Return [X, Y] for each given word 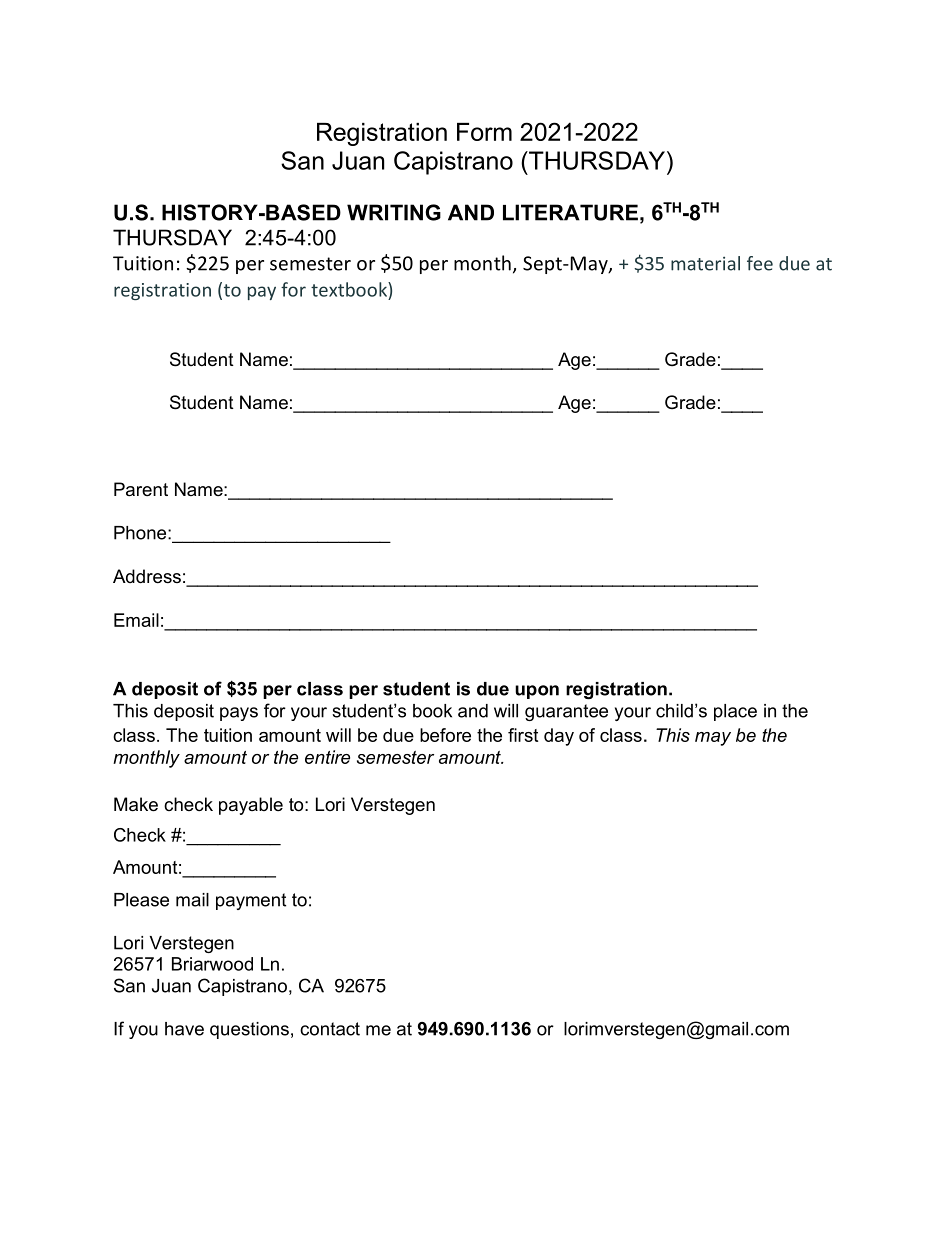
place [735, 712]
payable [251, 806]
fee [760, 263]
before [445, 735]
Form [484, 132]
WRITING [394, 212]
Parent [141, 489]
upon [537, 692]
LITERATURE [570, 212]
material [705, 263]
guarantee [566, 712]
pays [239, 714]
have [184, 1029]
